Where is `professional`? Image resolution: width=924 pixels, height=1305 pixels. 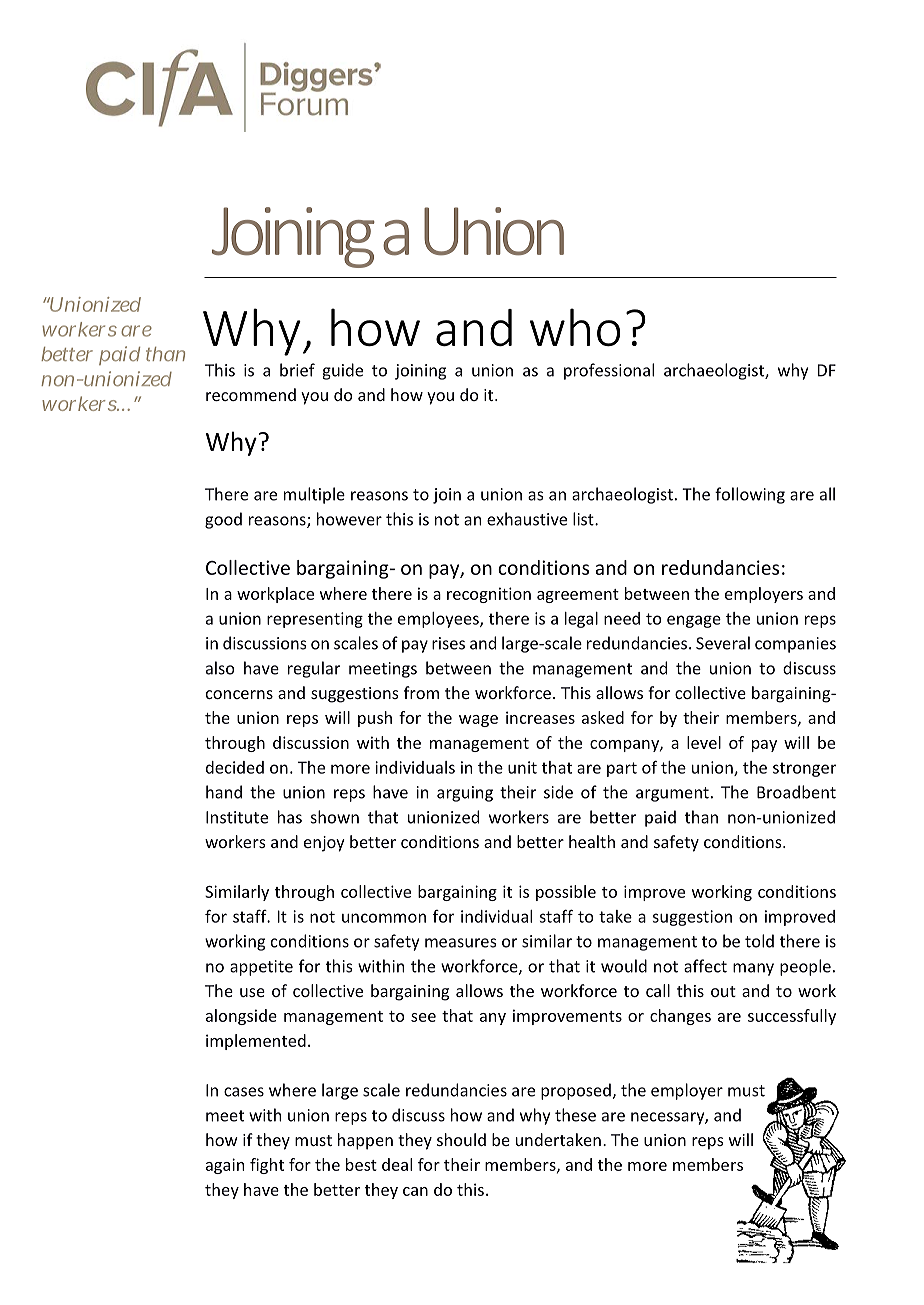 professional is located at coordinates (609, 371).
